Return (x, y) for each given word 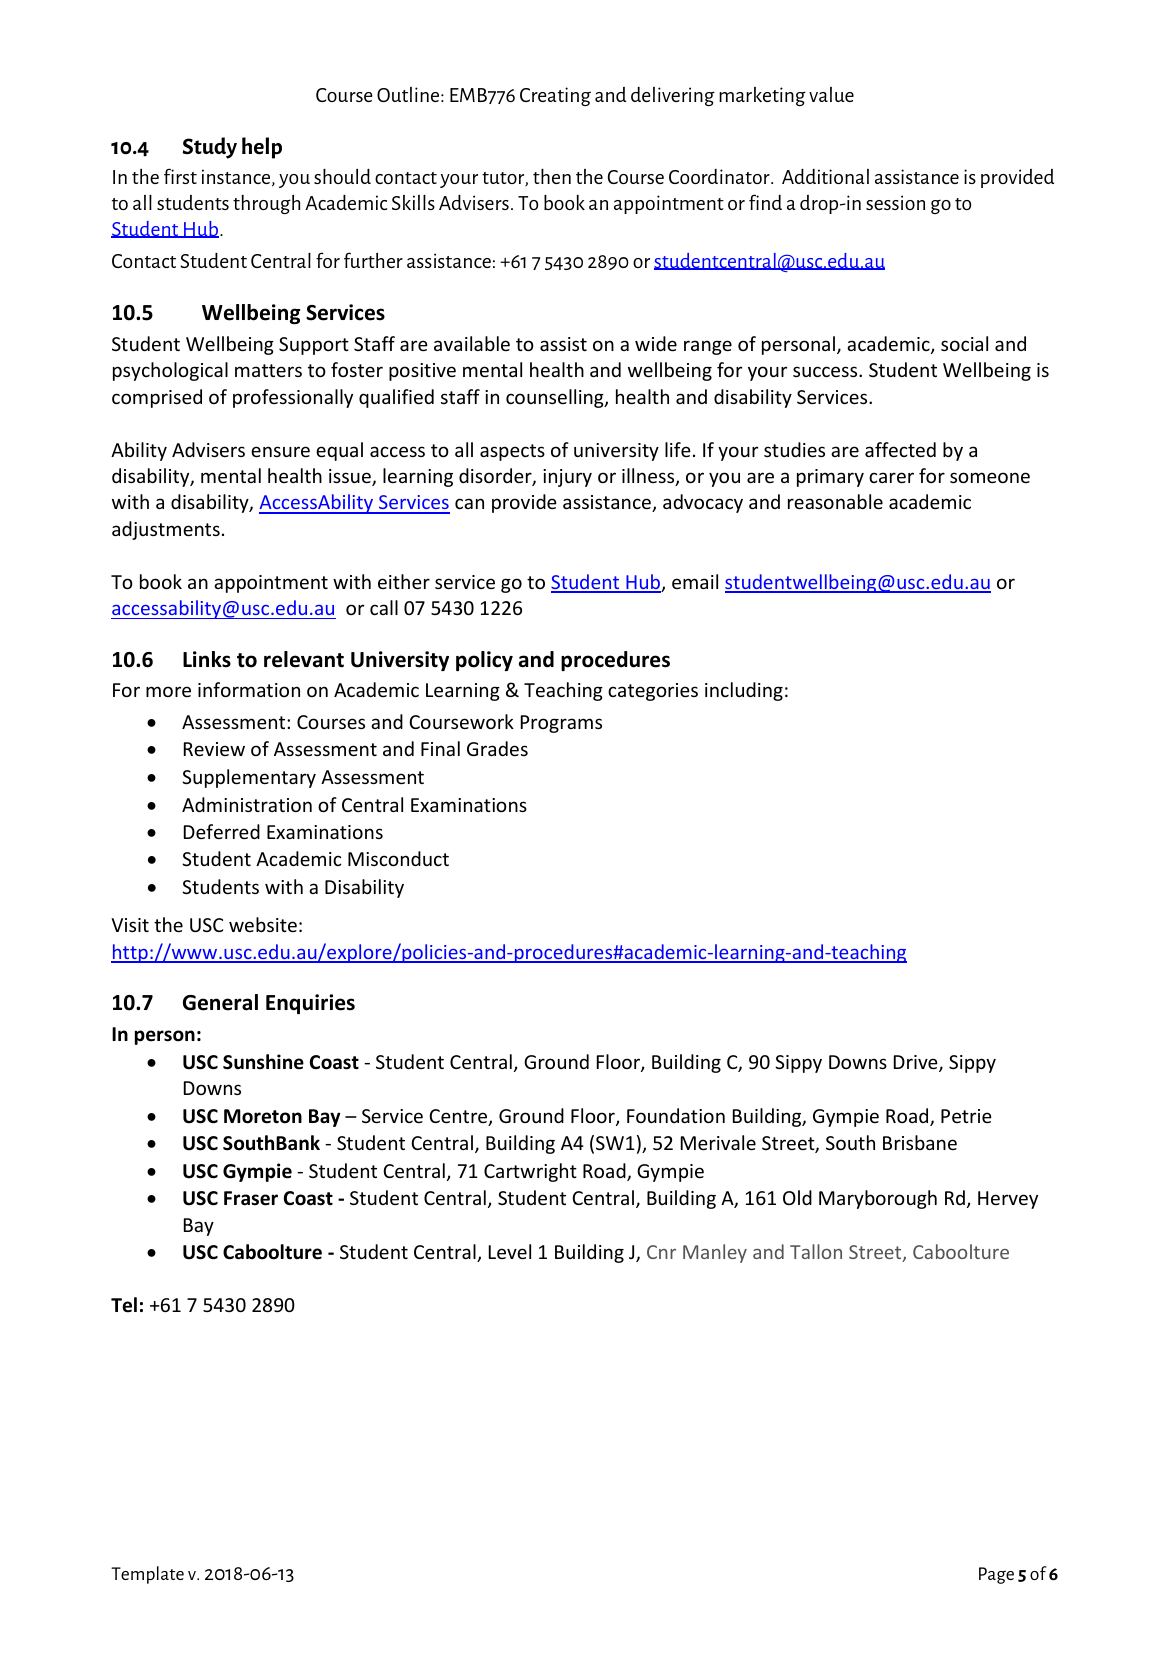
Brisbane (920, 1142)
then (552, 176)
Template (147, 1575)
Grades (497, 748)
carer (891, 477)
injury (567, 478)
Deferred (222, 831)
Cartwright (530, 1172)
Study (210, 148)
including (744, 691)
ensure (280, 451)
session (895, 202)
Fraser (251, 1198)
